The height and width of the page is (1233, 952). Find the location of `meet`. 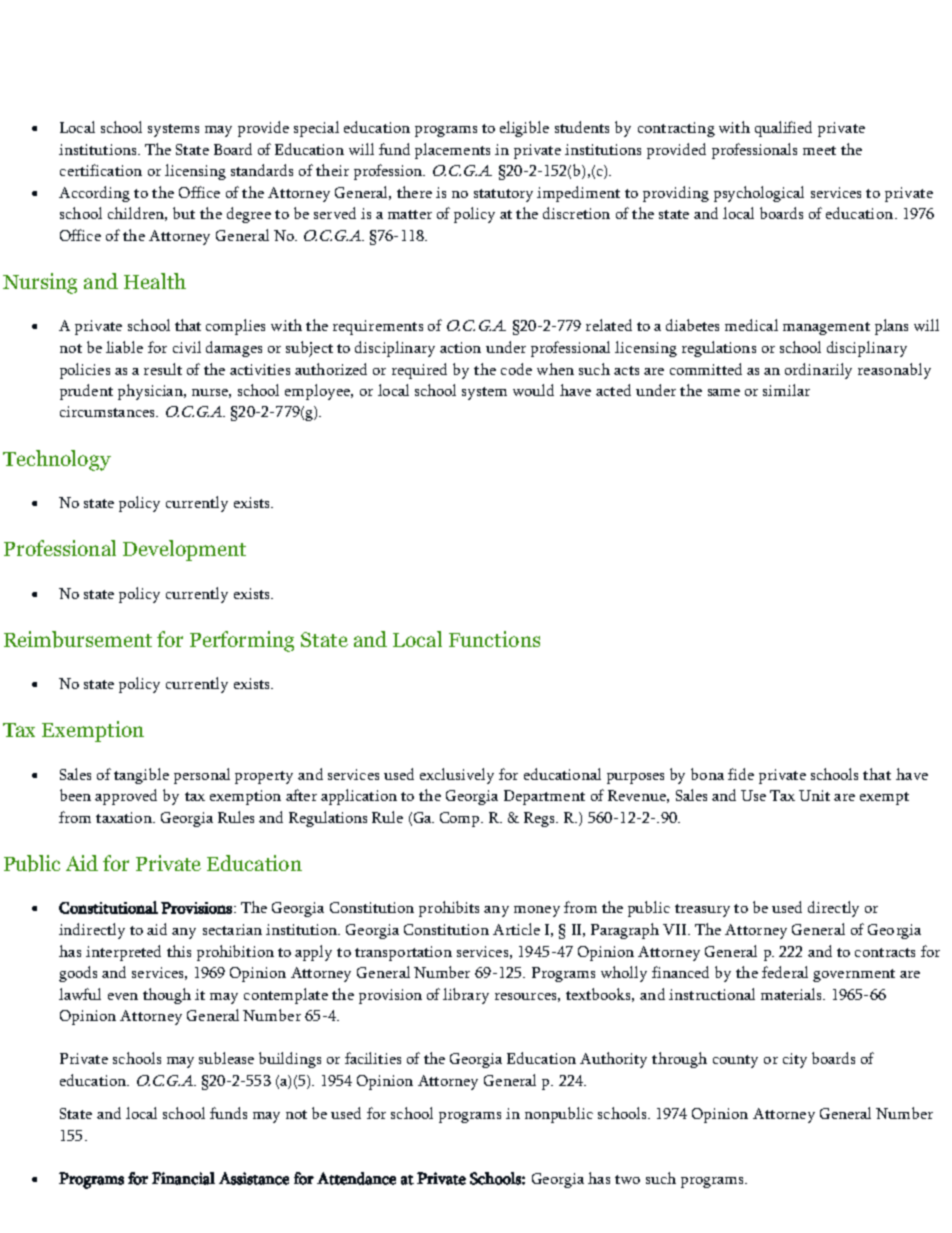

meet is located at coordinates (819, 150).
